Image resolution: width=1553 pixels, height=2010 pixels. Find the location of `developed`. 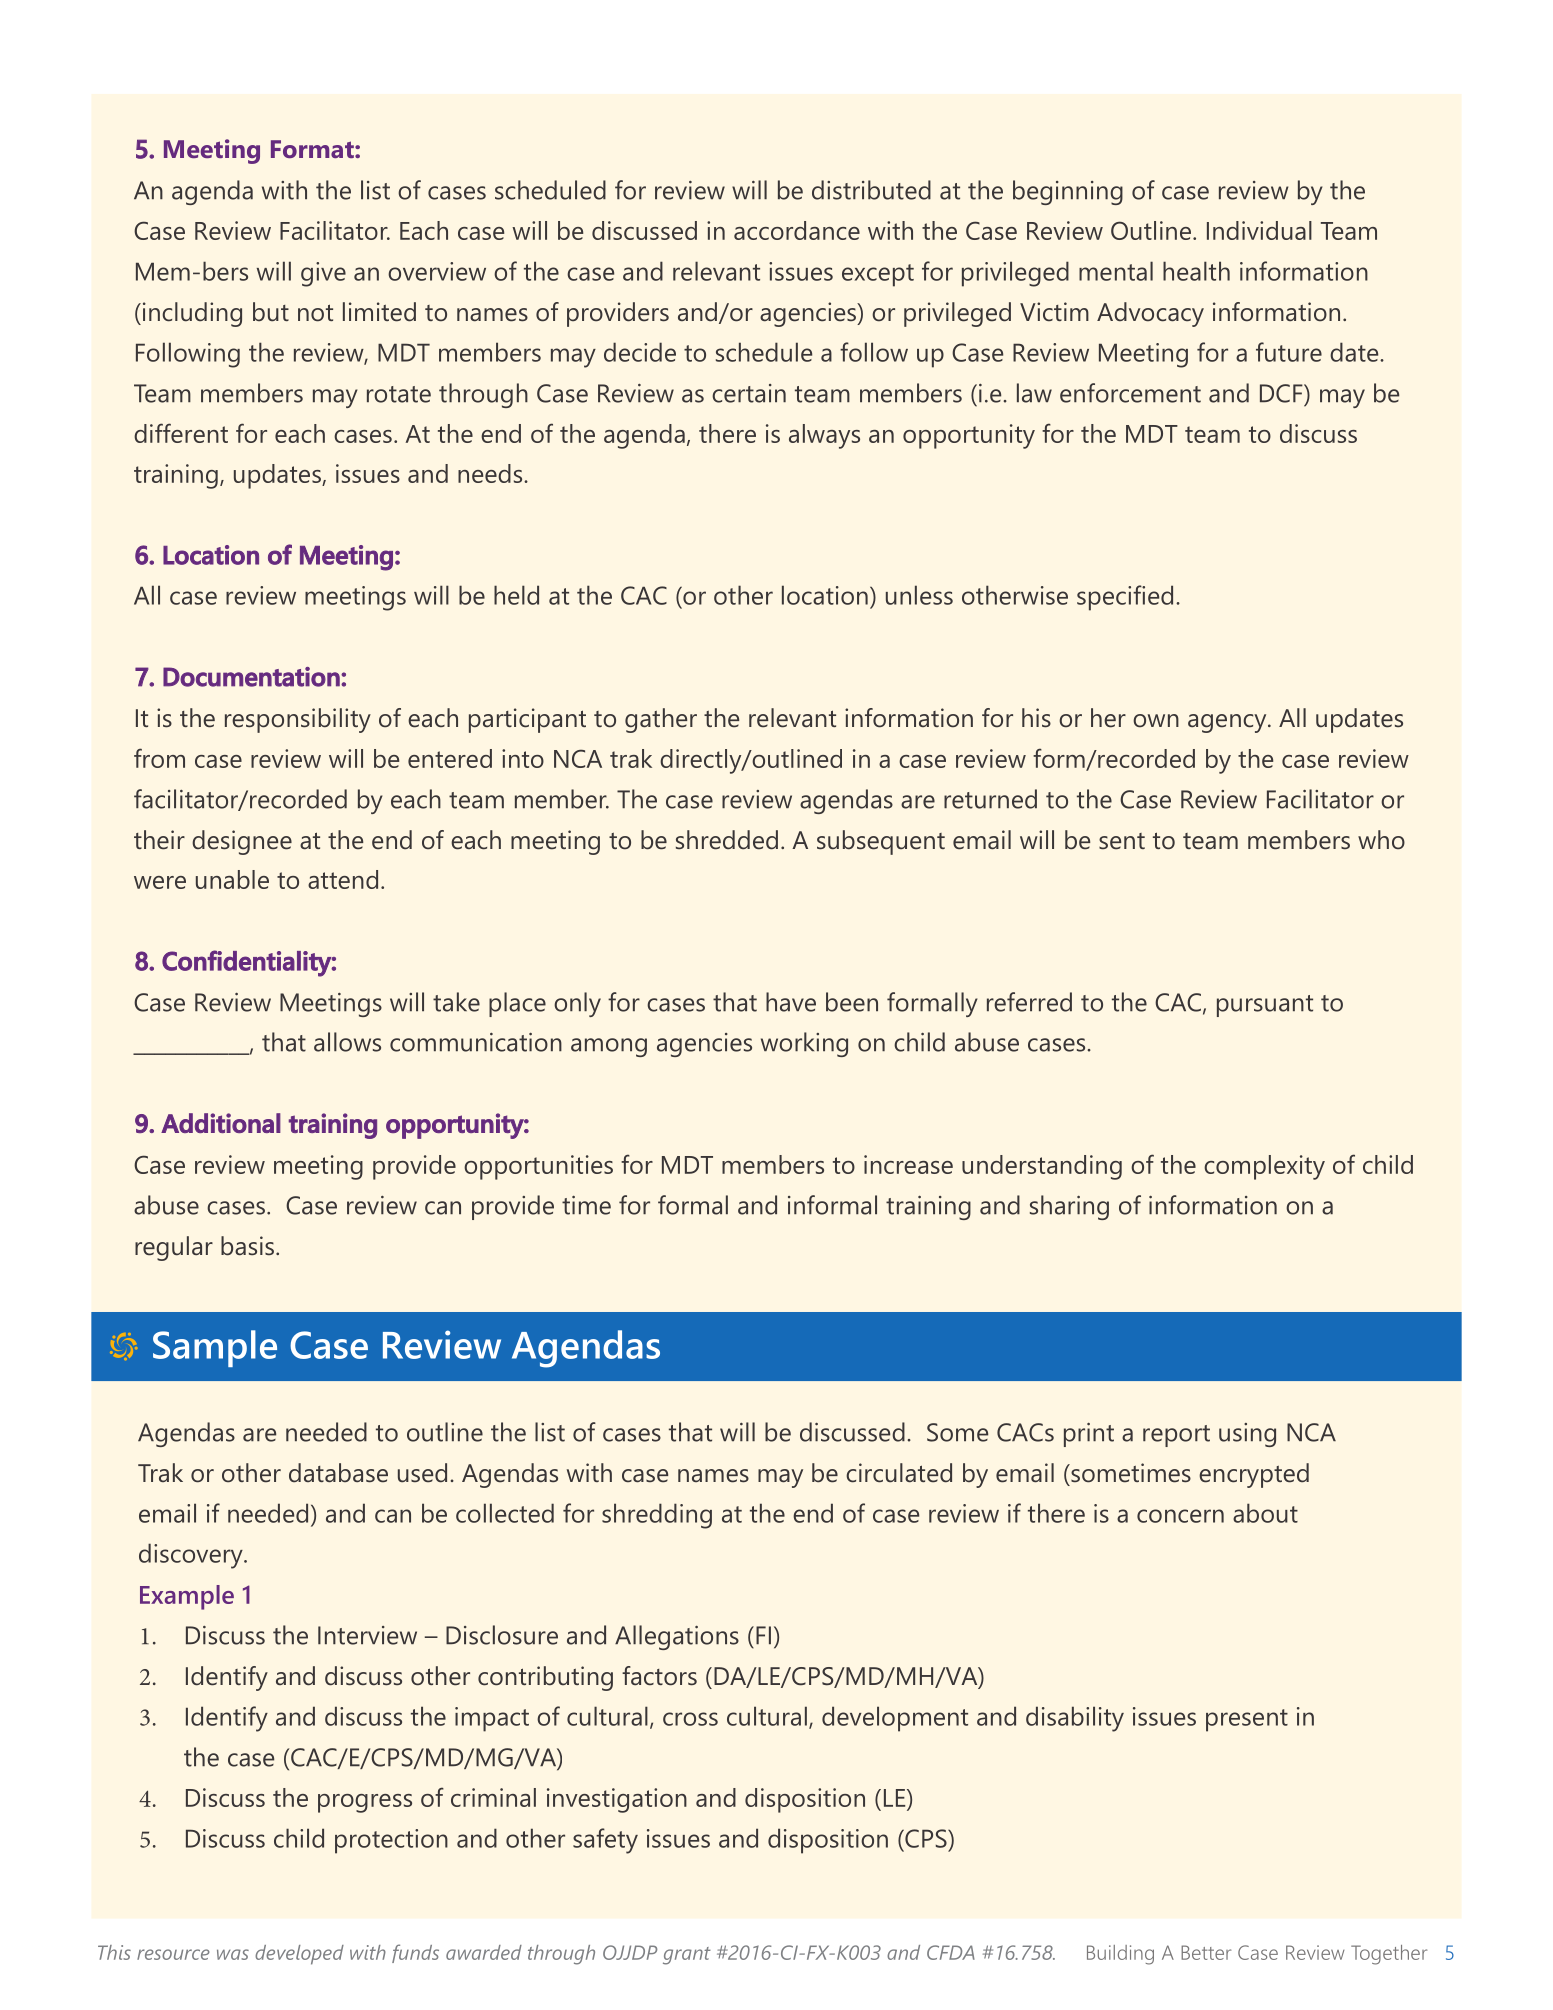

developed is located at coordinates (299, 1955).
